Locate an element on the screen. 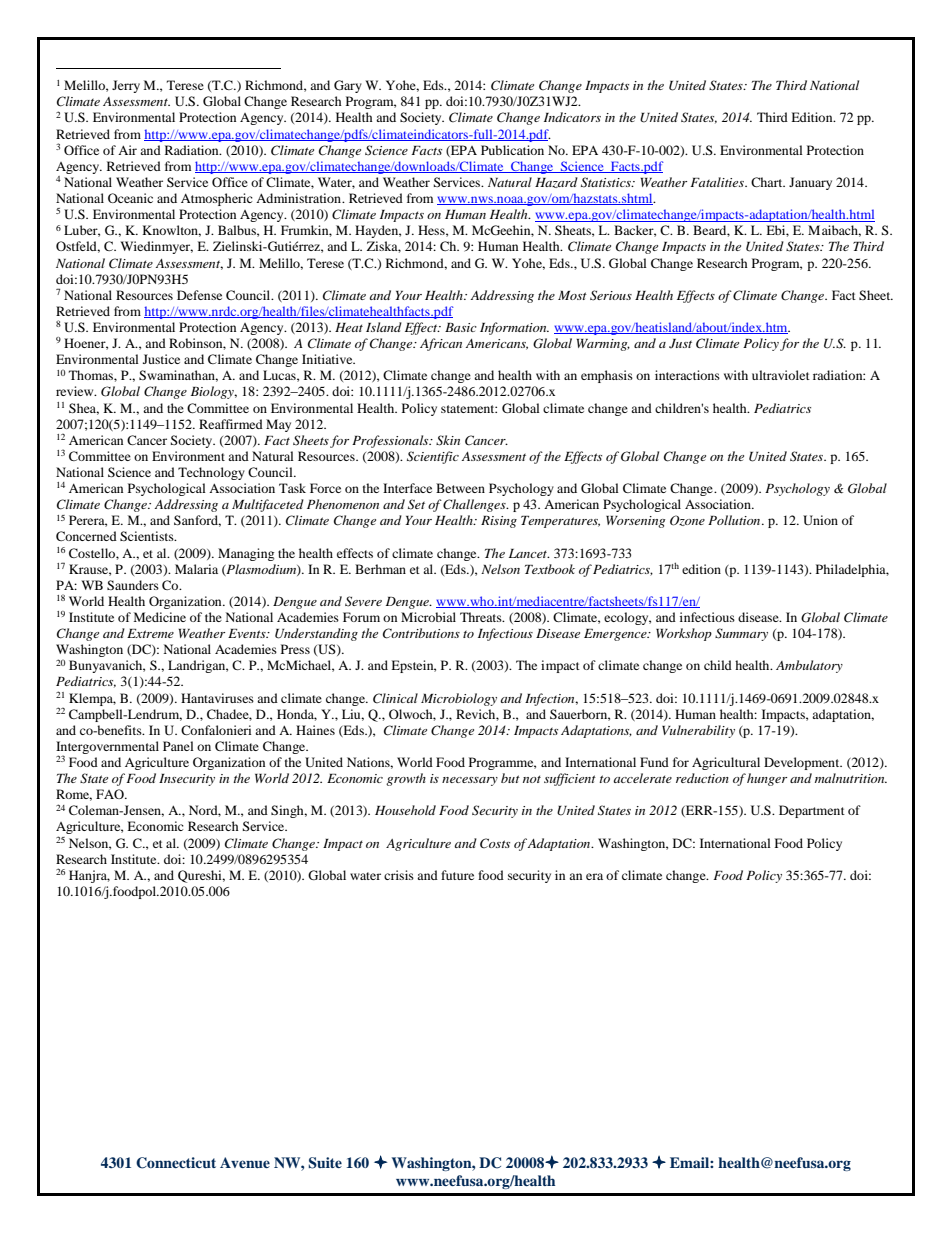 Image resolution: width=952 pixels, height=1233 pixels. Air is located at coordinates (127, 150).
